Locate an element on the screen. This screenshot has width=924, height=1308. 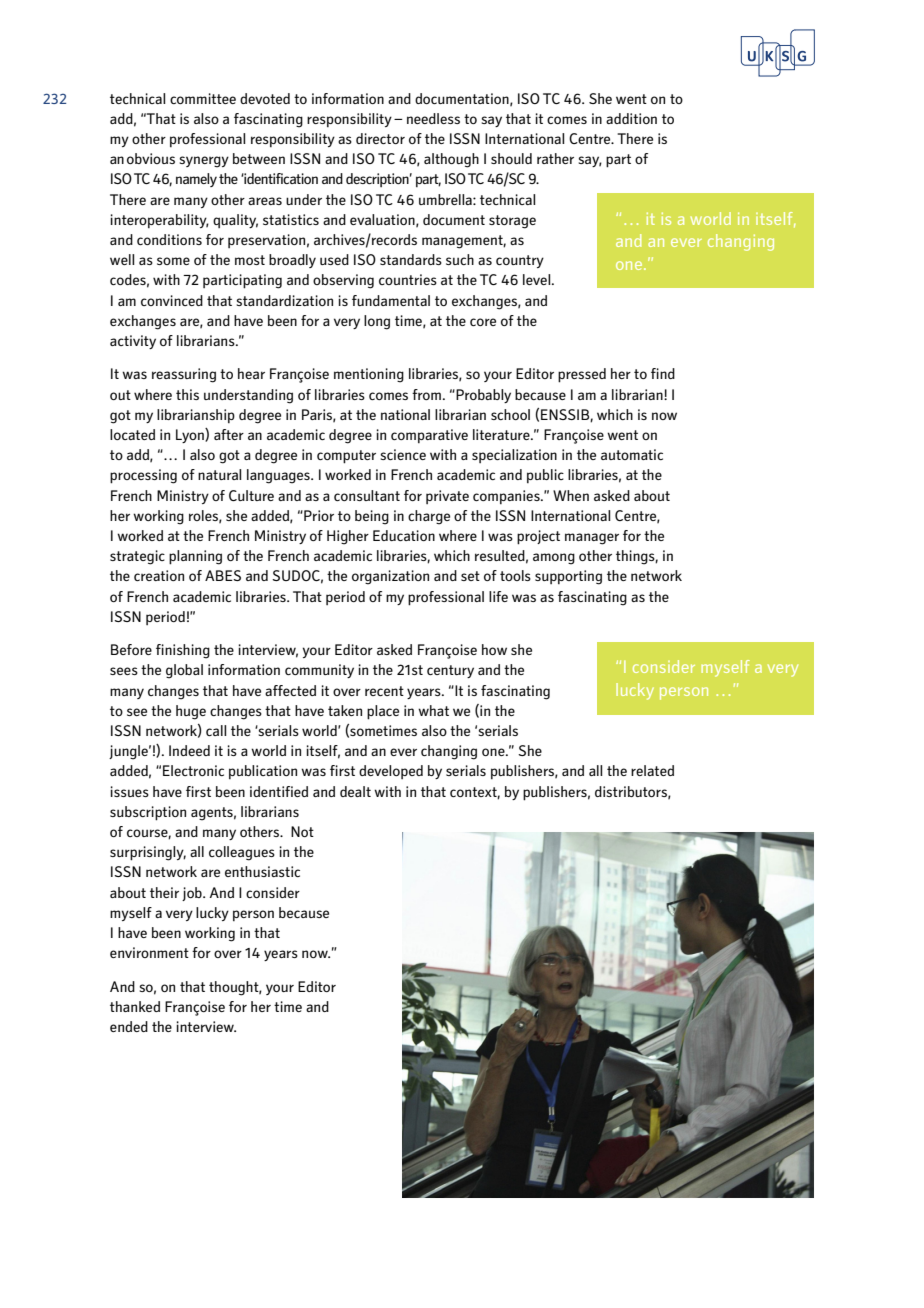
developed is located at coordinates (391, 772).
